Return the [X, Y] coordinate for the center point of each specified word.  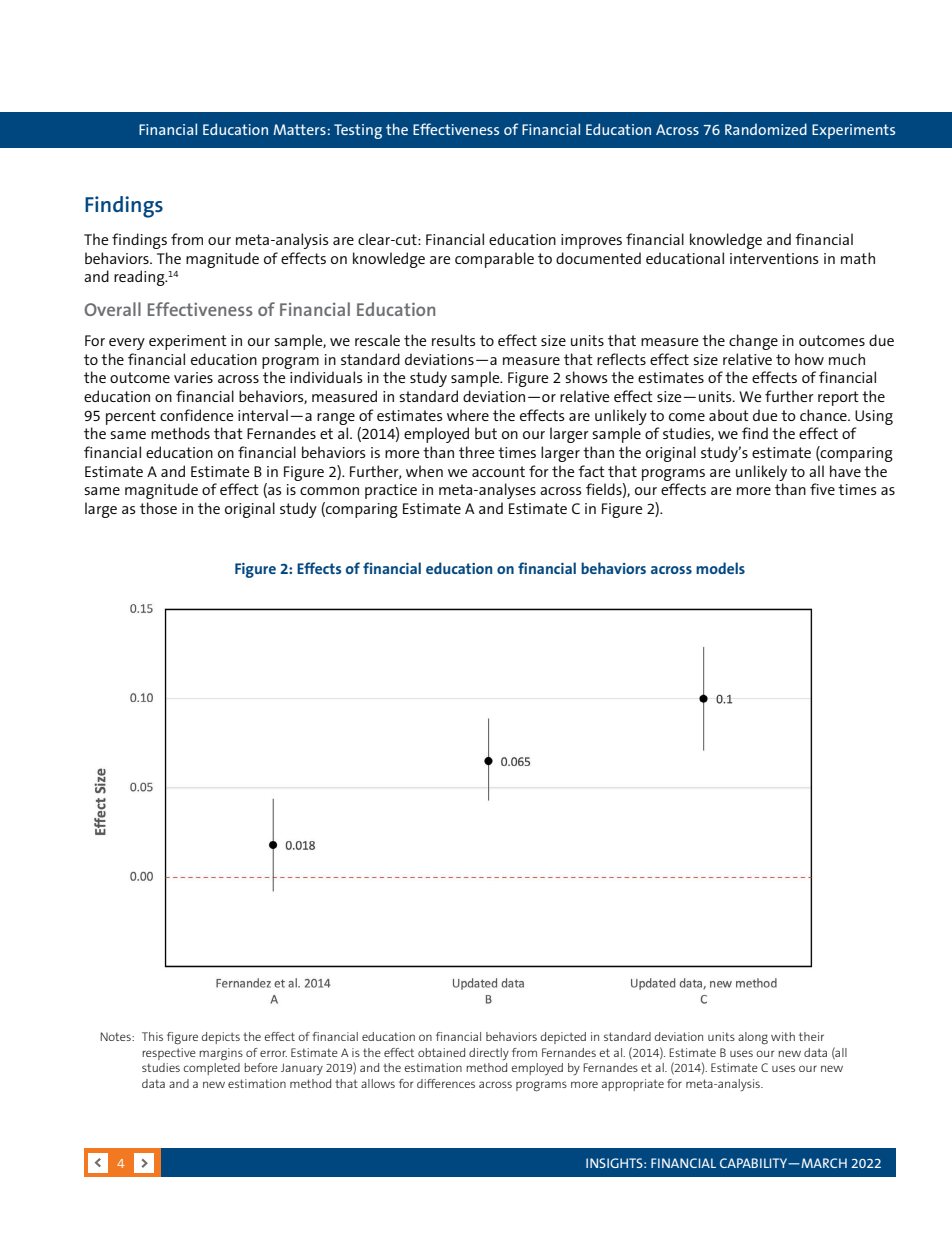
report [838, 398]
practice [391, 491]
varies [193, 377]
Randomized [766, 129]
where [468, 415]
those [158, 508]
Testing [358, 131]
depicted [563, 1038]
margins [221, 1054]
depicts [221, 1038]
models [720, 568]
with [783, 1036]
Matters [299, 129]
